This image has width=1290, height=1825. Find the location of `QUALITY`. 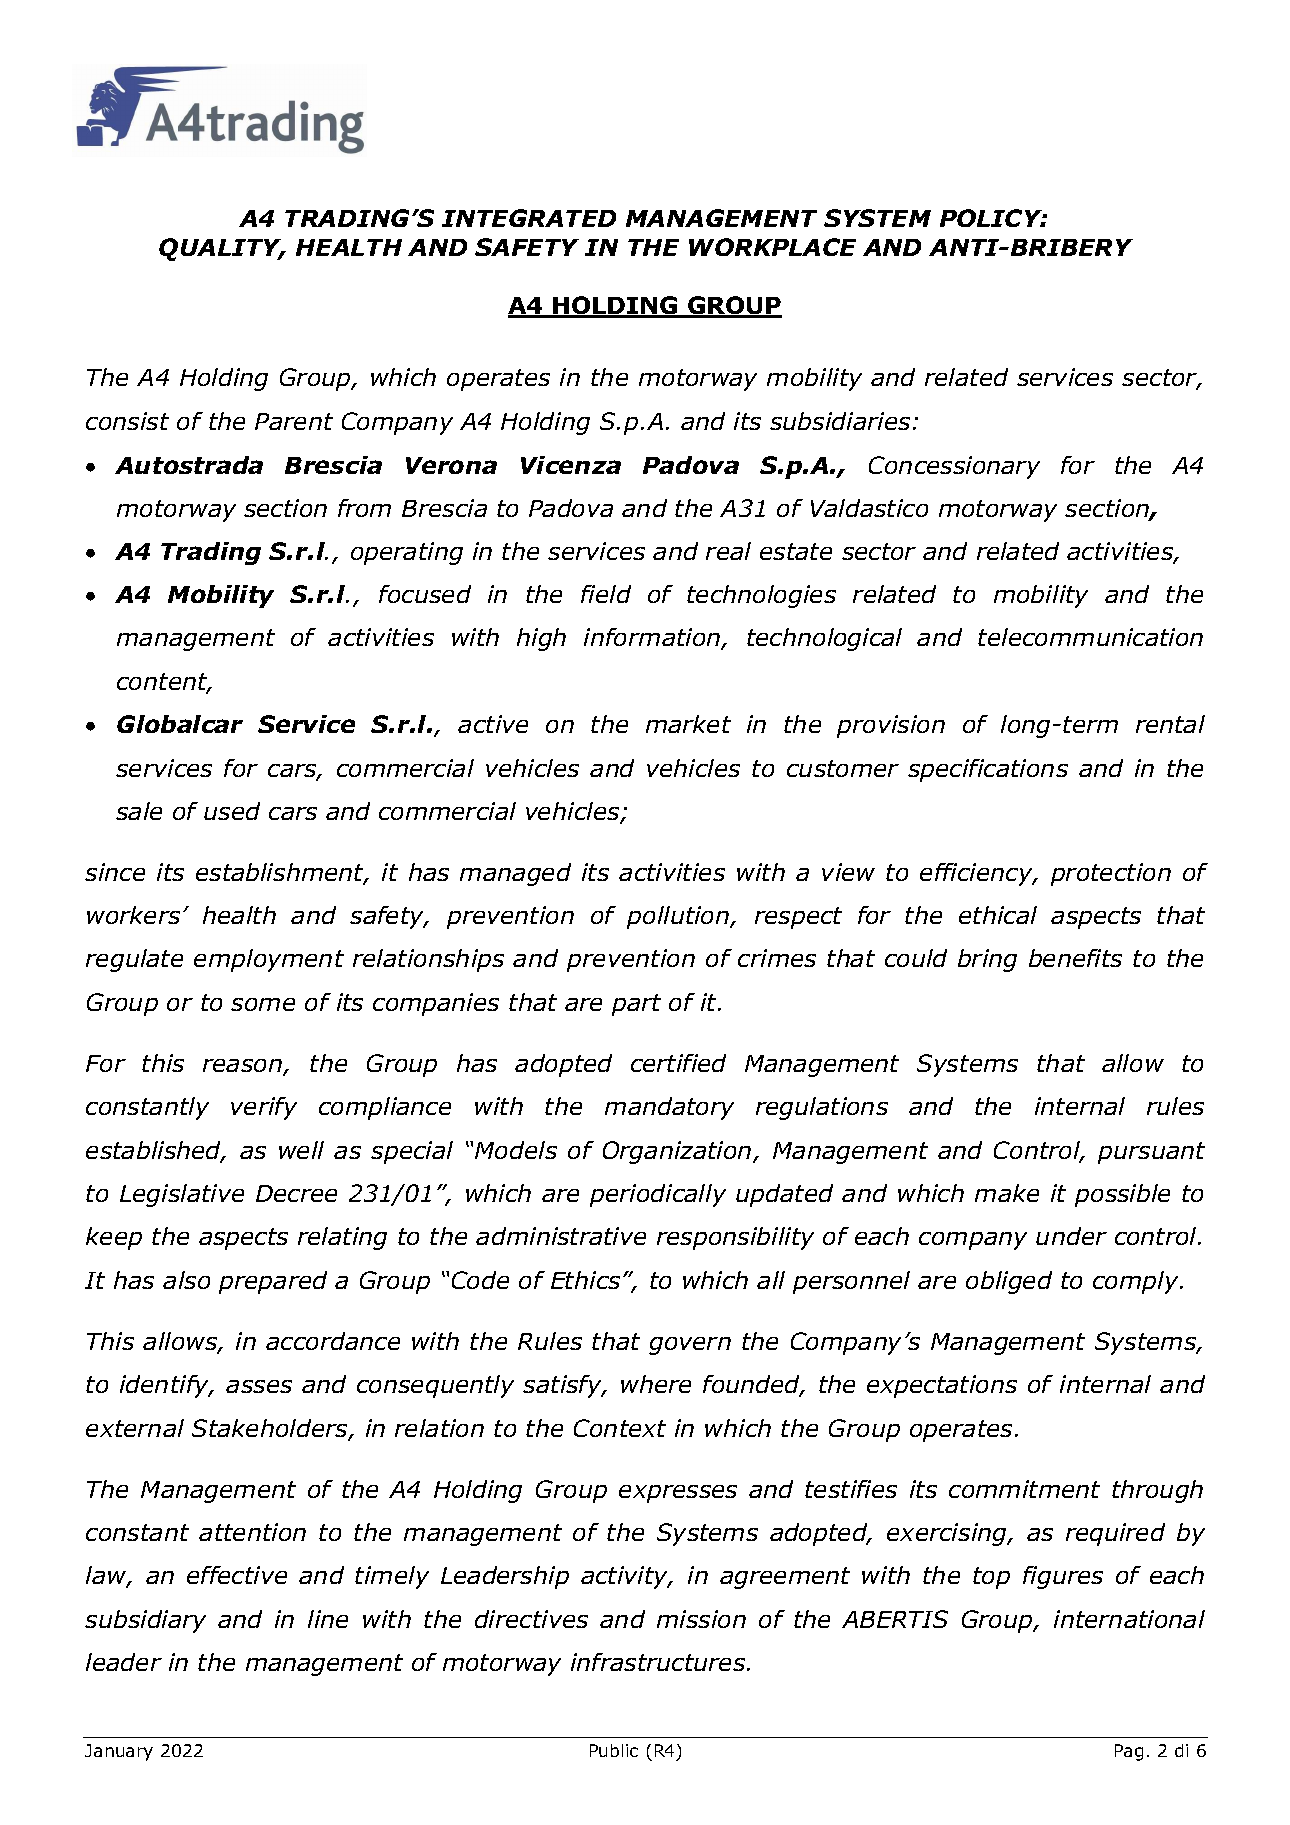

QUALITY is located at coordinates (221, 249).
